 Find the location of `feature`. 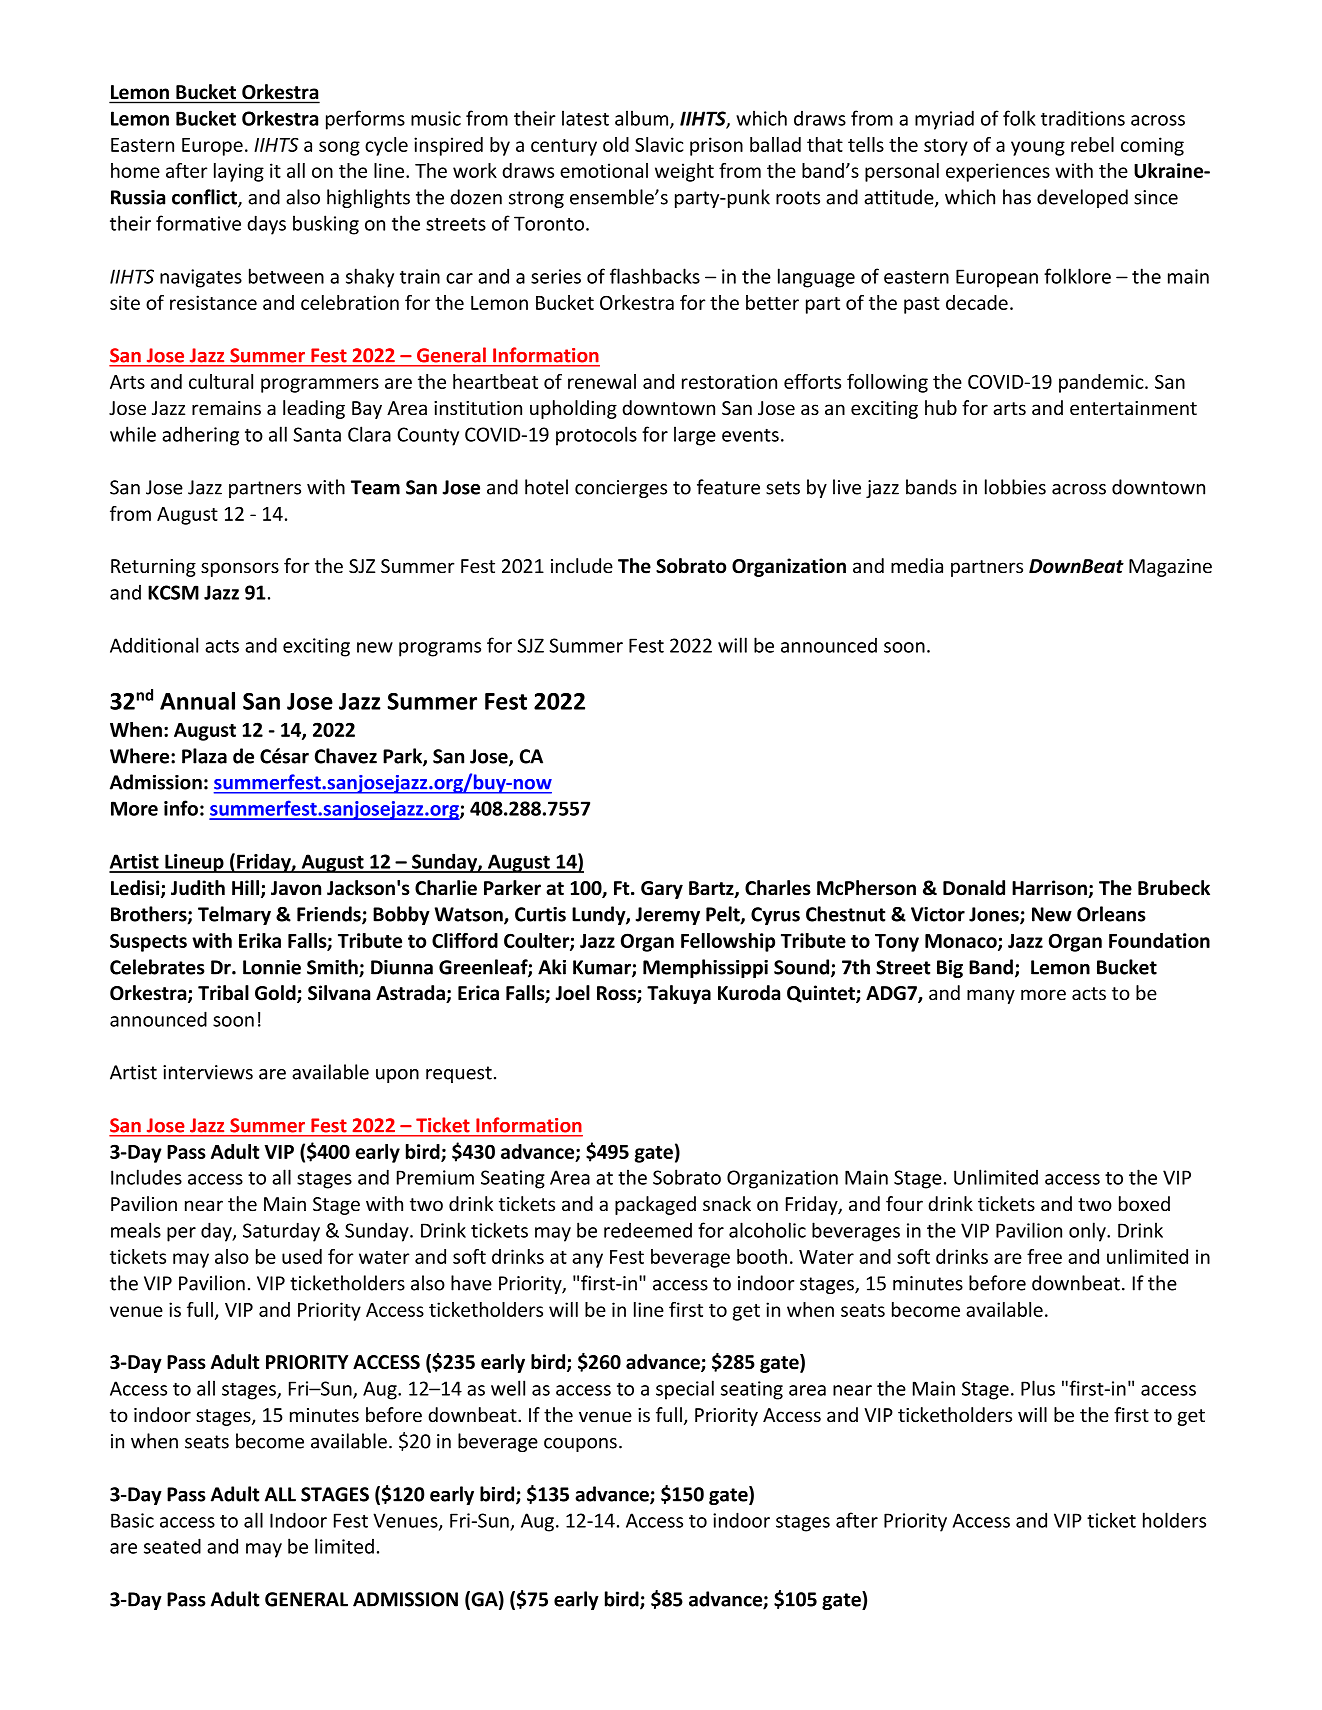

feature is located at coordinates (728, 487).
